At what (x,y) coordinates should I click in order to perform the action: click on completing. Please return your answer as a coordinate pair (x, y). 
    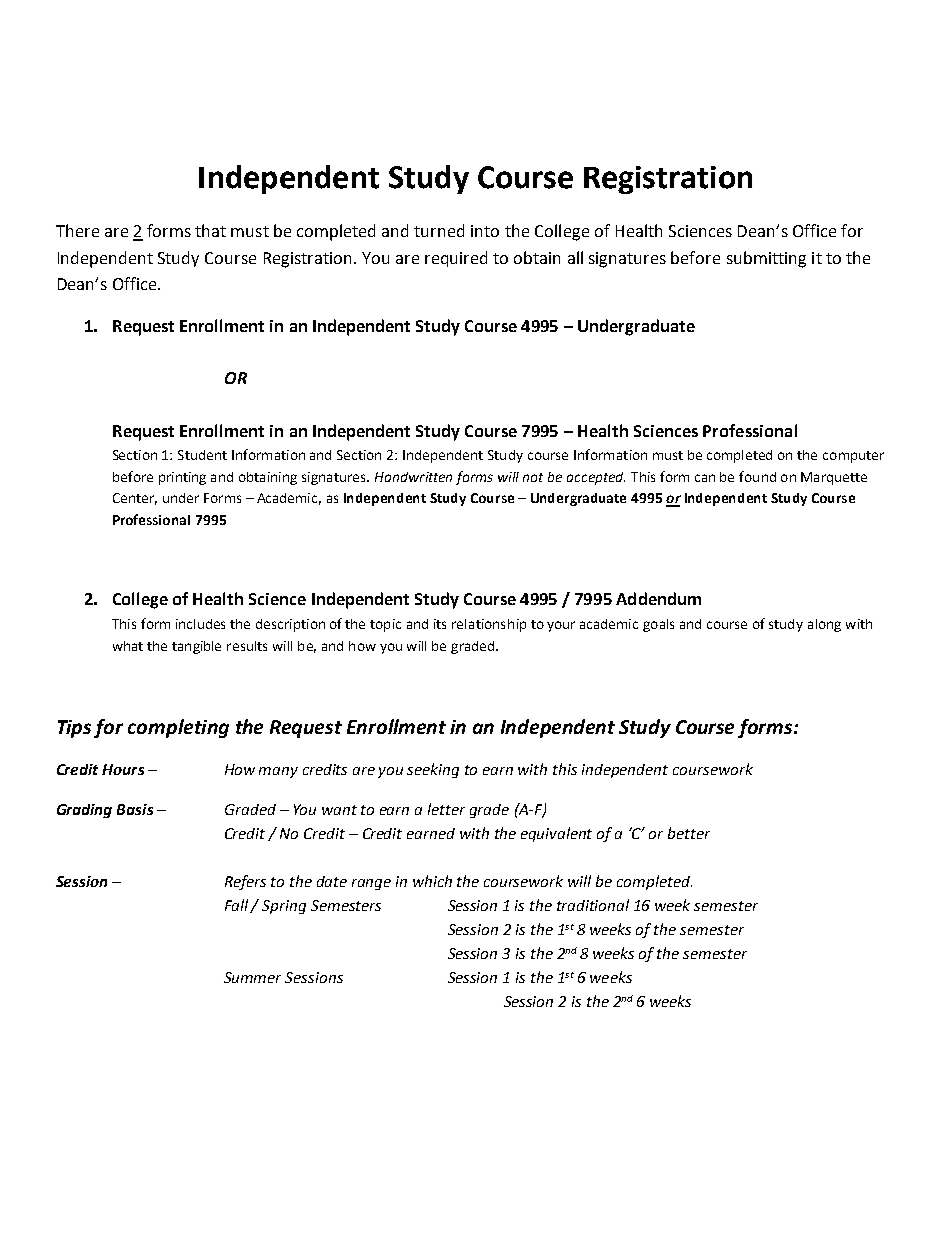
    Looking at the image, I should click on (178, 728).
